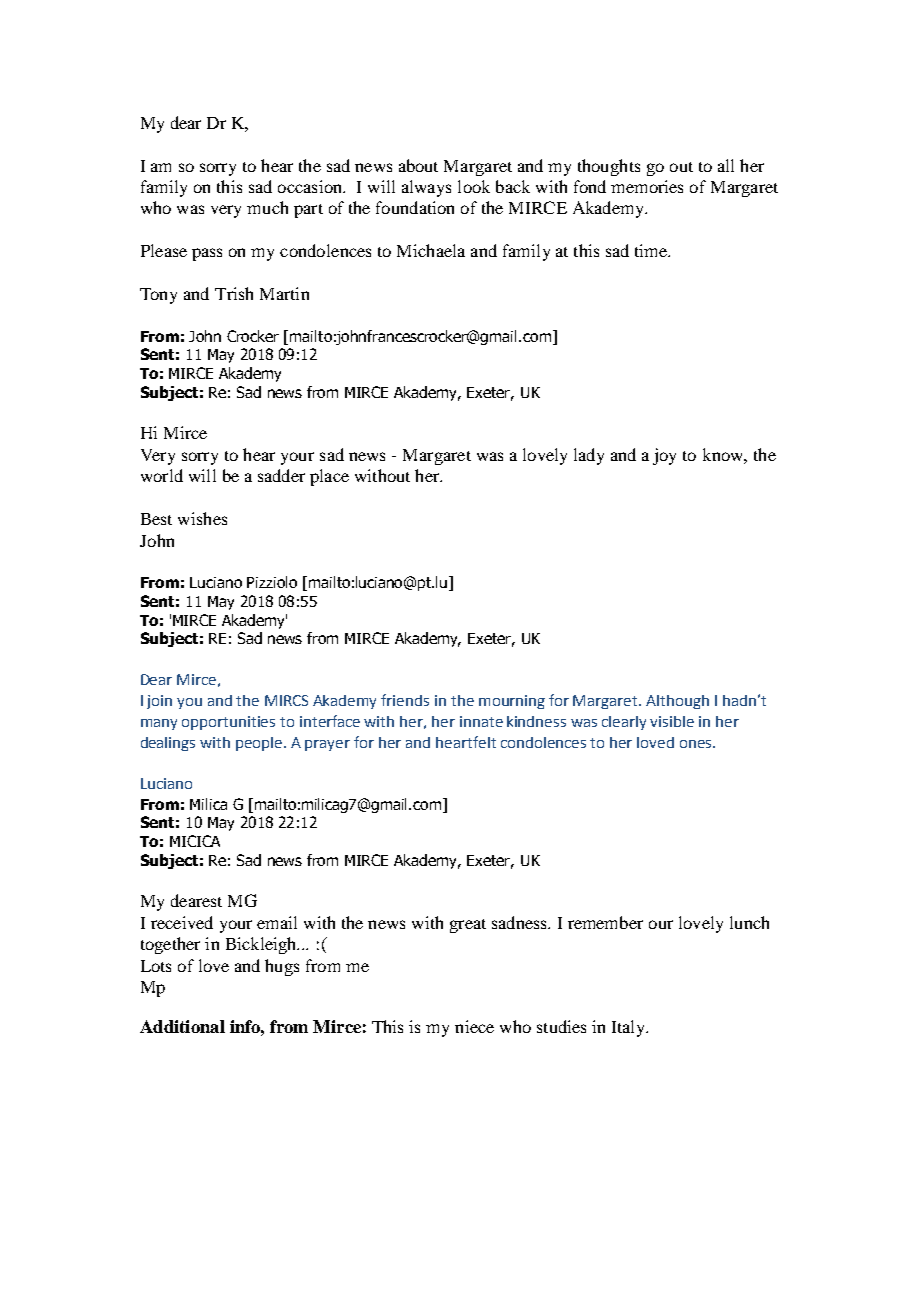 This image has height=1308, width=924. What do you see at coordinates (329, 477) in the image?
I see `place` at bounding box center [329, 477].
